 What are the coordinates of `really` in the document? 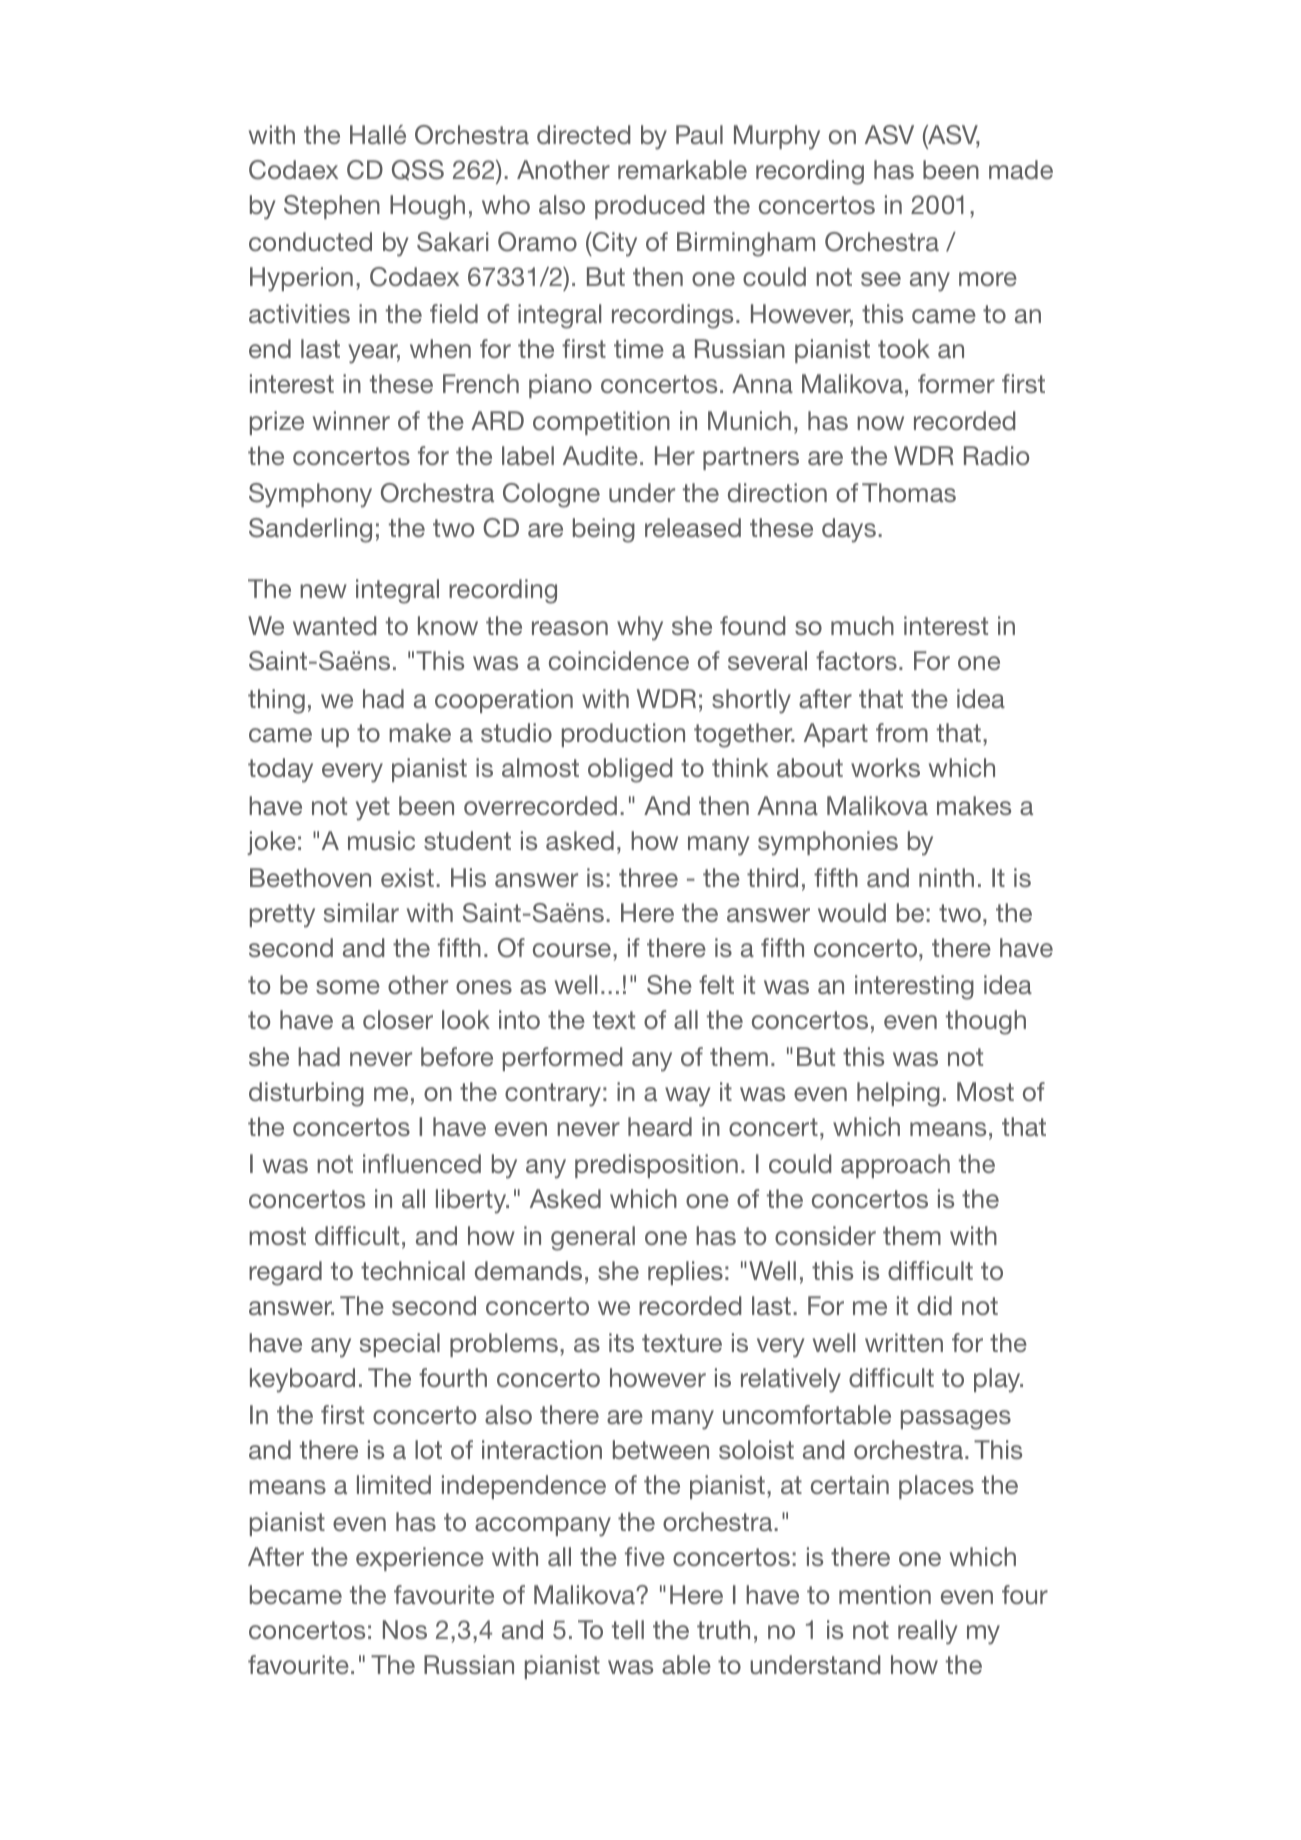 It's located at (928, 1632).
